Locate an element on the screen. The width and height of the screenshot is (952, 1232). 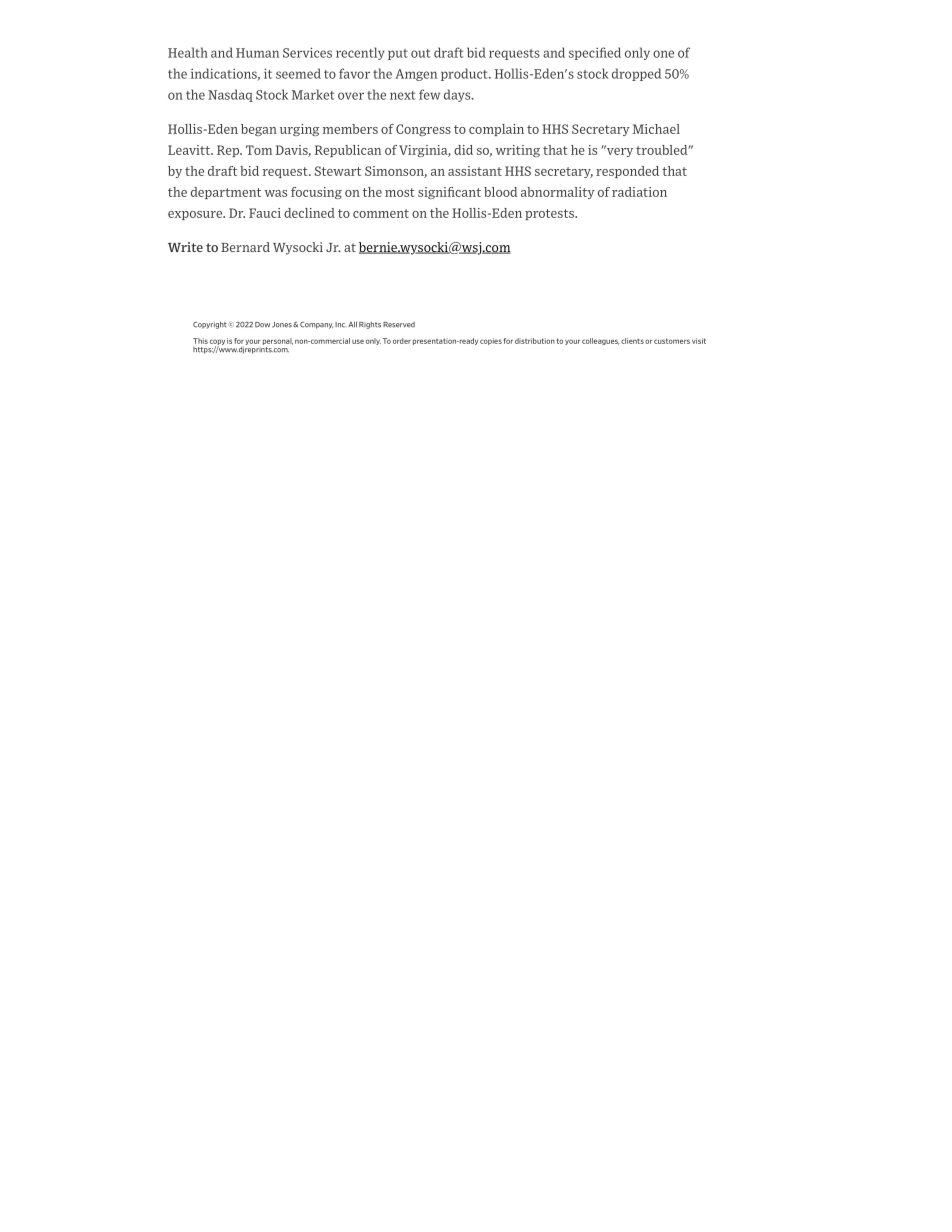
order is located at coordinates (402, 341).
